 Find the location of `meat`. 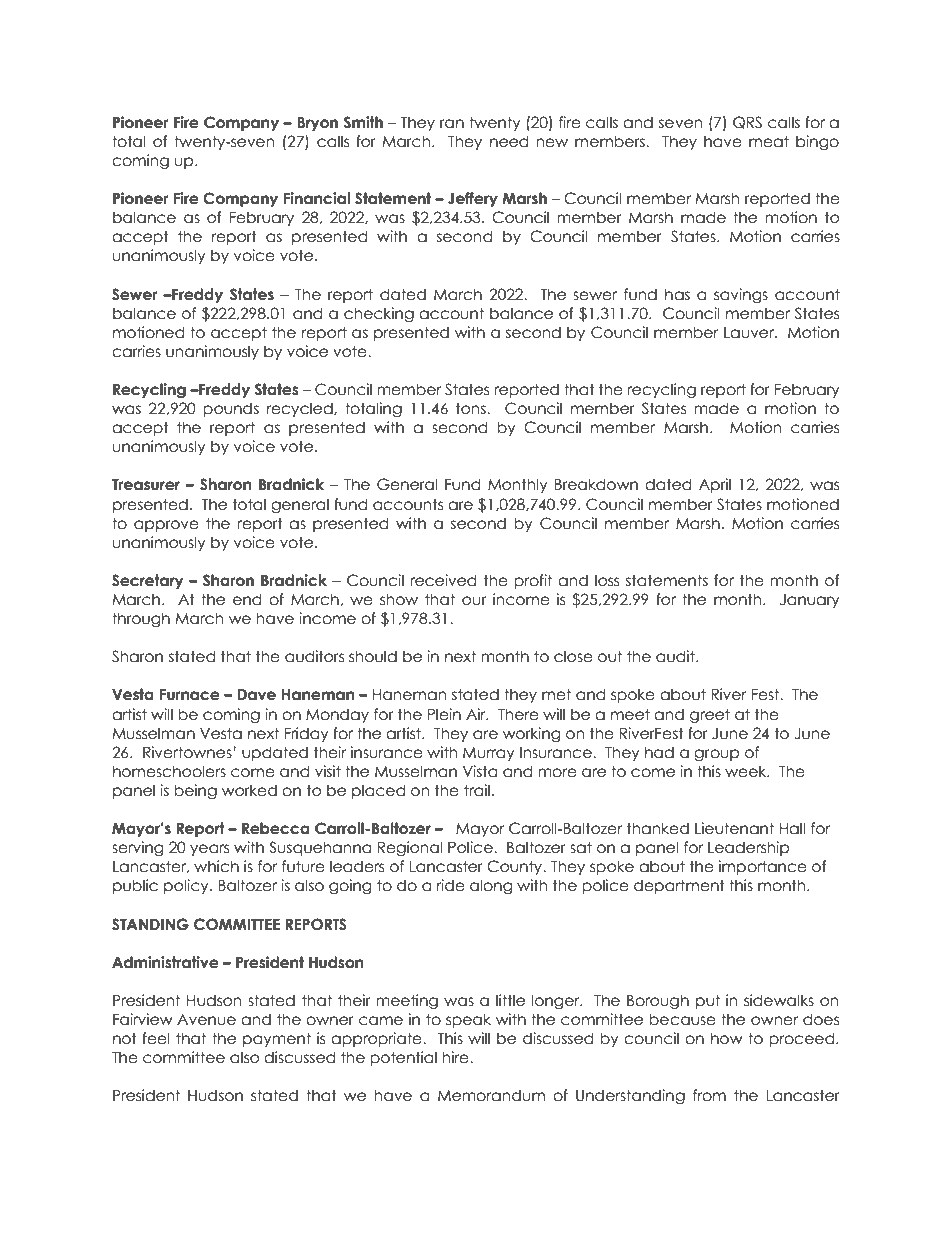

meat is located at coordinates (769, 141).
